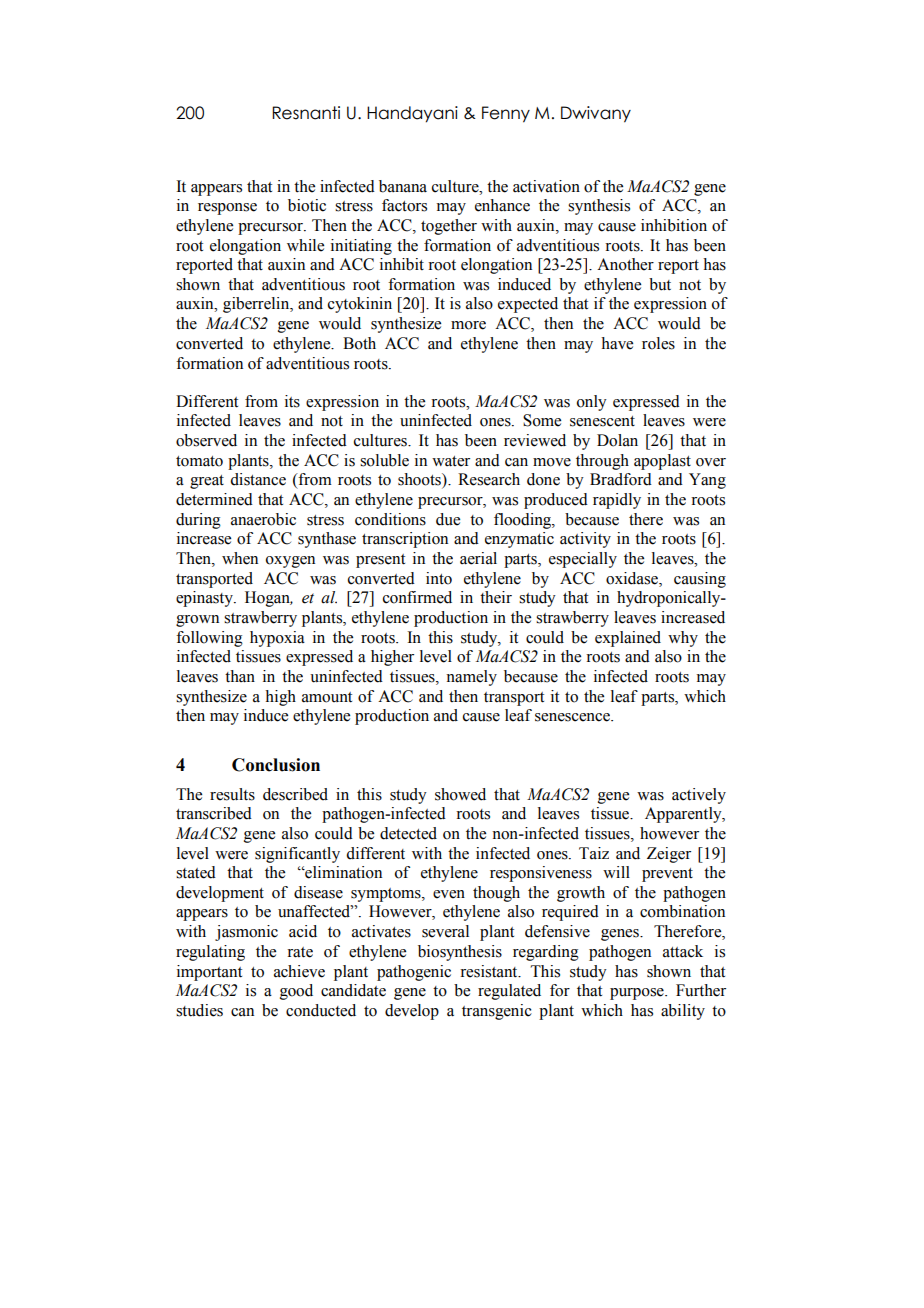  Describe the element at coordinates (439, 578) in the page. I see `into` at that location.
